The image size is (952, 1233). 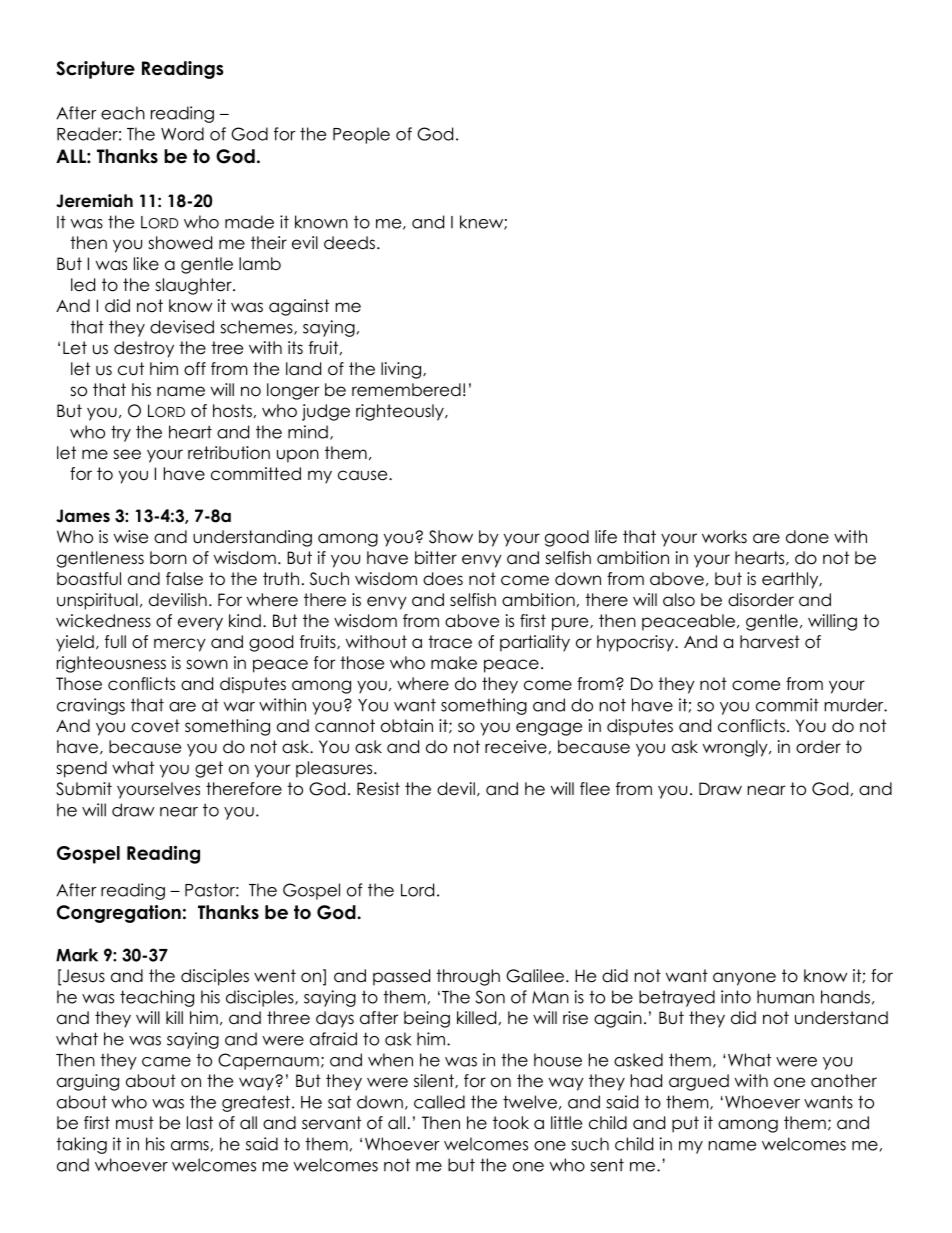 I want to click on People, so click(x=361, y=135).
